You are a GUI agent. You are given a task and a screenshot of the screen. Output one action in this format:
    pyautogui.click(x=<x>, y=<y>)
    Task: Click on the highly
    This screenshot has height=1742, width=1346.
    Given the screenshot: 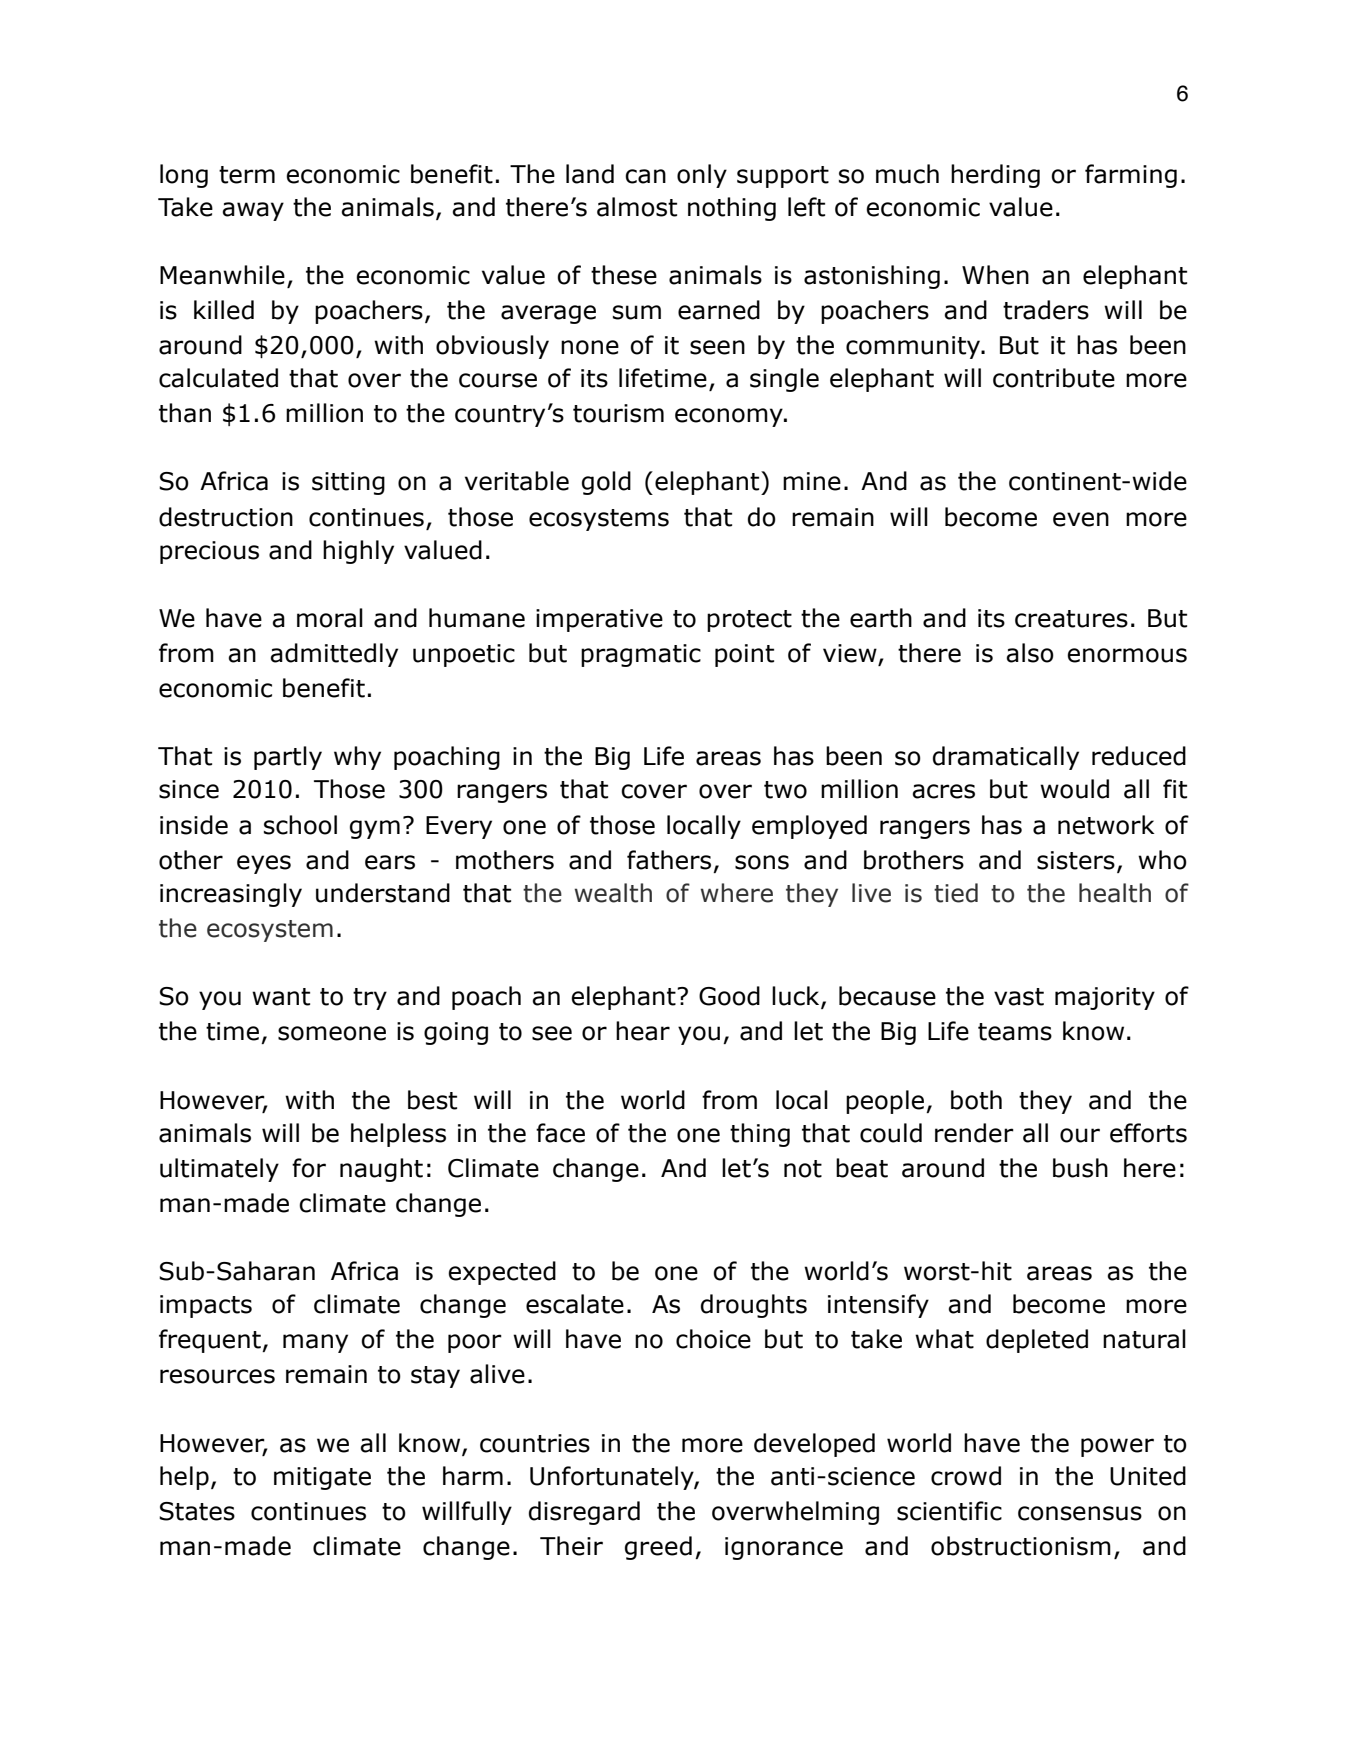 What is the action you would take?
    pyautogui.click(x=358, y=552)
